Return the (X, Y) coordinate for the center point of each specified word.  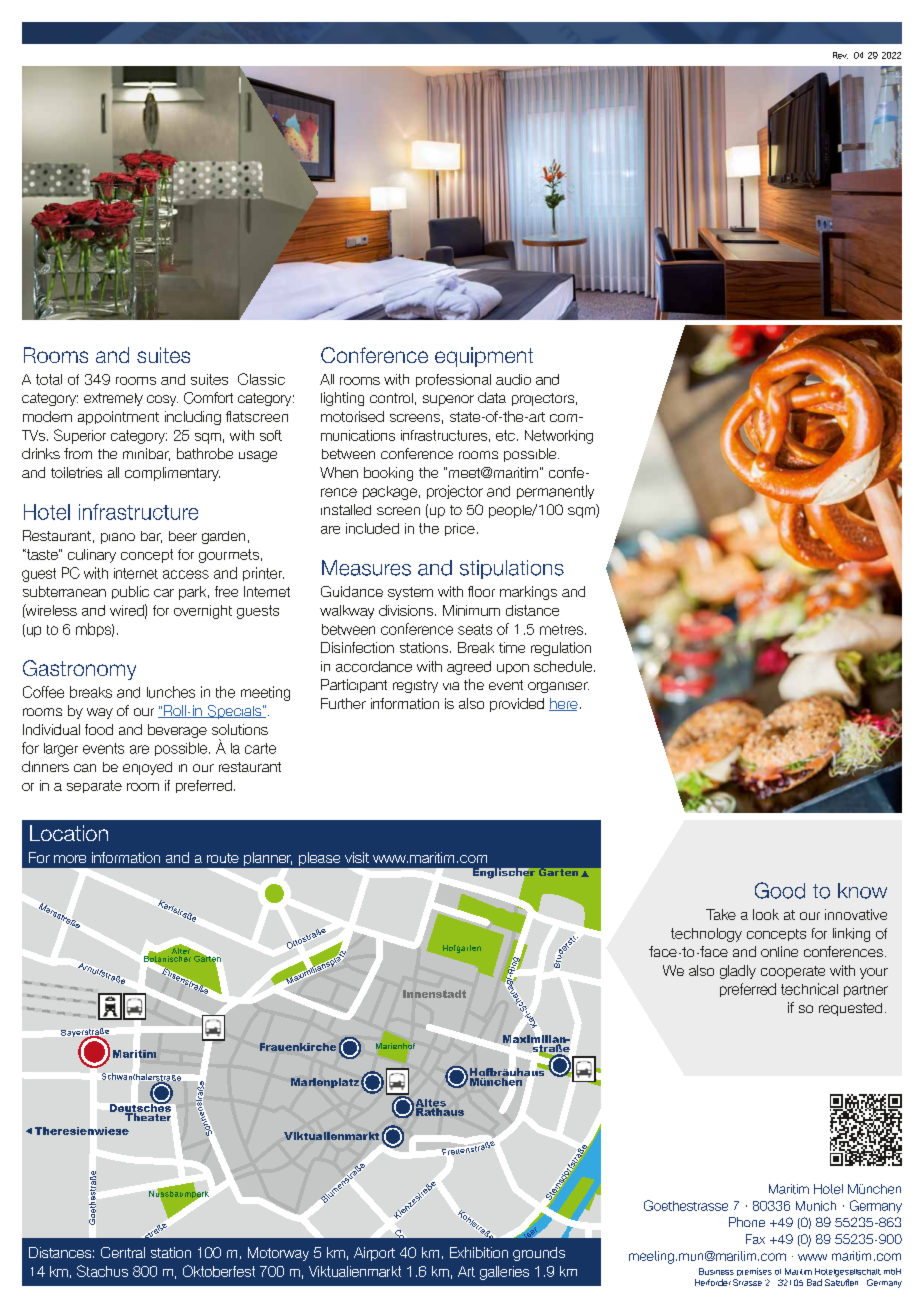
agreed (469, 668)
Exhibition (479, 1252)
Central (123, 1252)
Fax (755, 1239)
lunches (171, 692)
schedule (564, 666)
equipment (484, 357)
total (49, 379)
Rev (840, 55)
